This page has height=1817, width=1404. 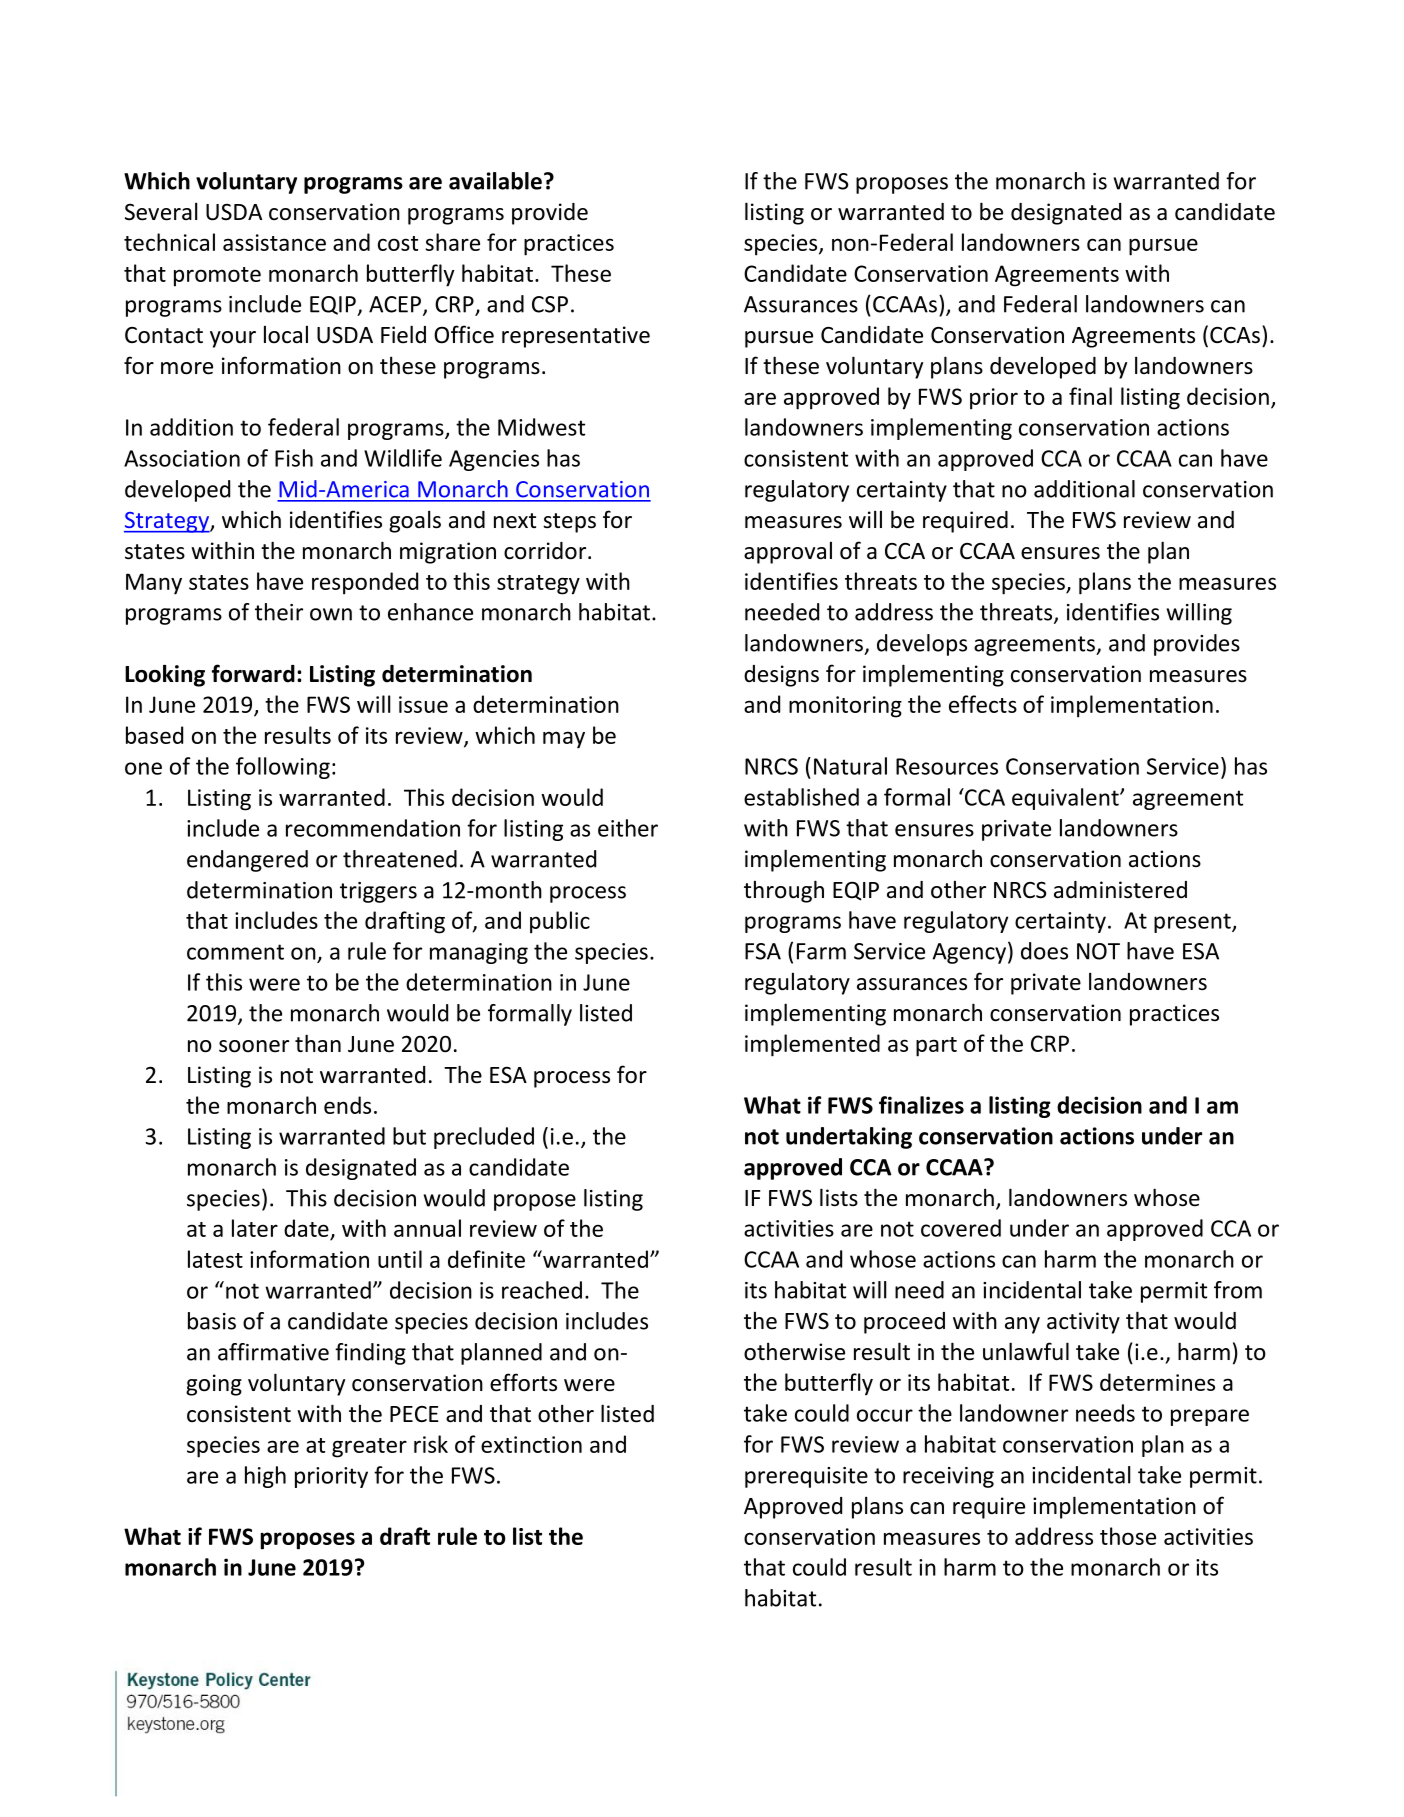 What do you see at coordinates (265, 1477) in the page?
I see `high` at bounding box center [265, 1477].
